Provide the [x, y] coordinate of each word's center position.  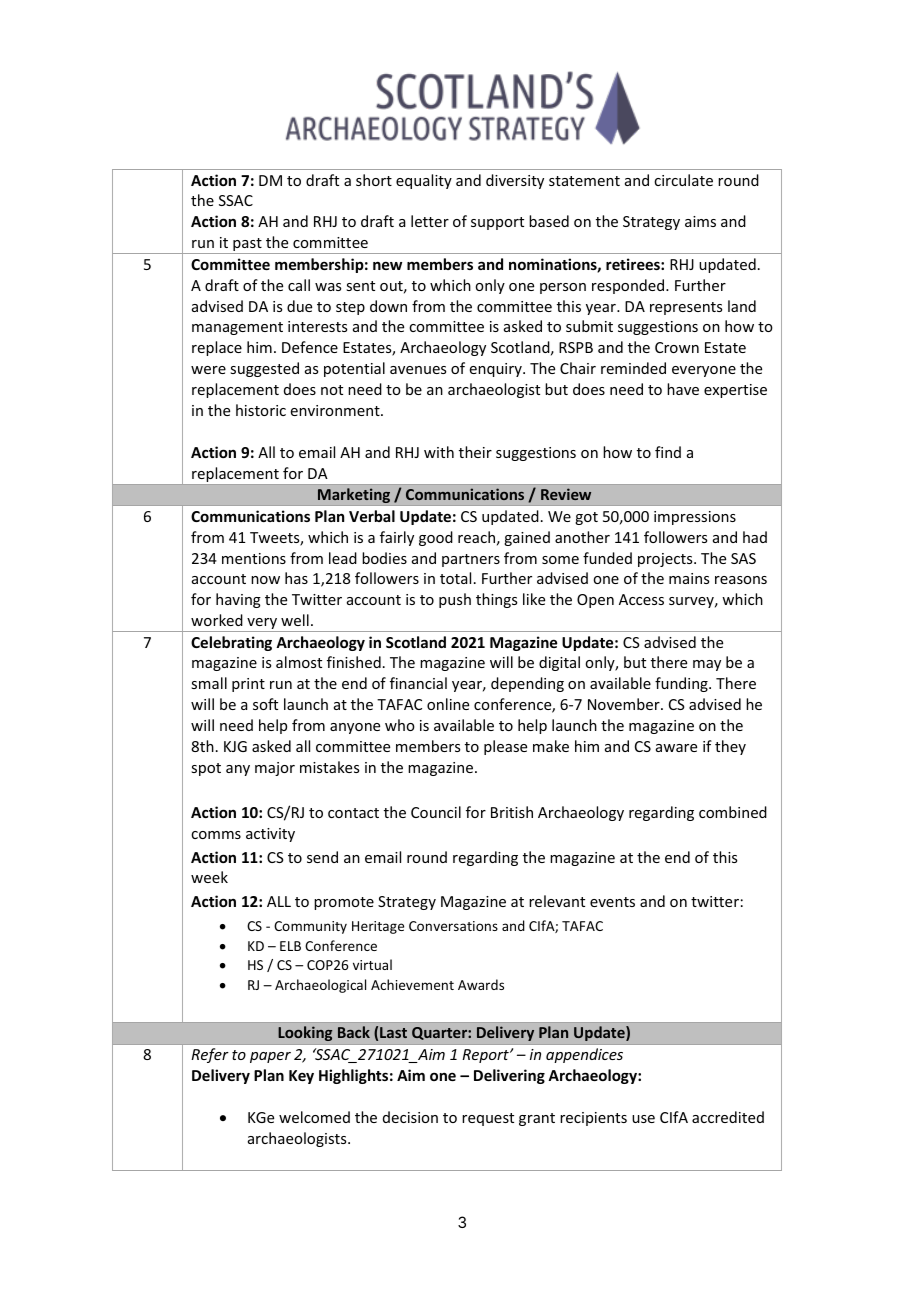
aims [700, 221]
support [497, 223]
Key [301, 1077]
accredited [728, 1117]
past [247, 246]
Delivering [509, 1076]
